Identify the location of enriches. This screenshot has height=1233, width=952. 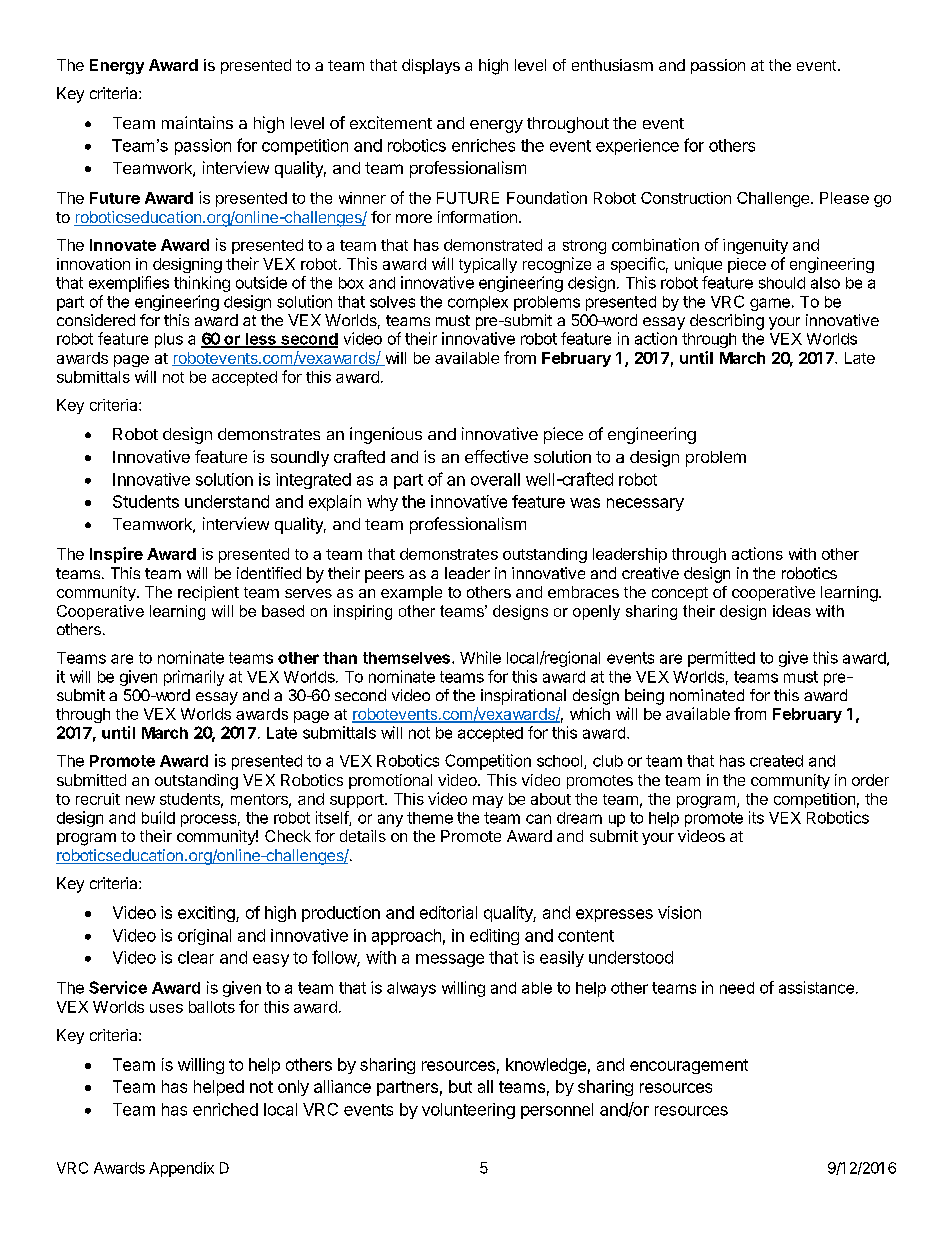
(483, 145).
